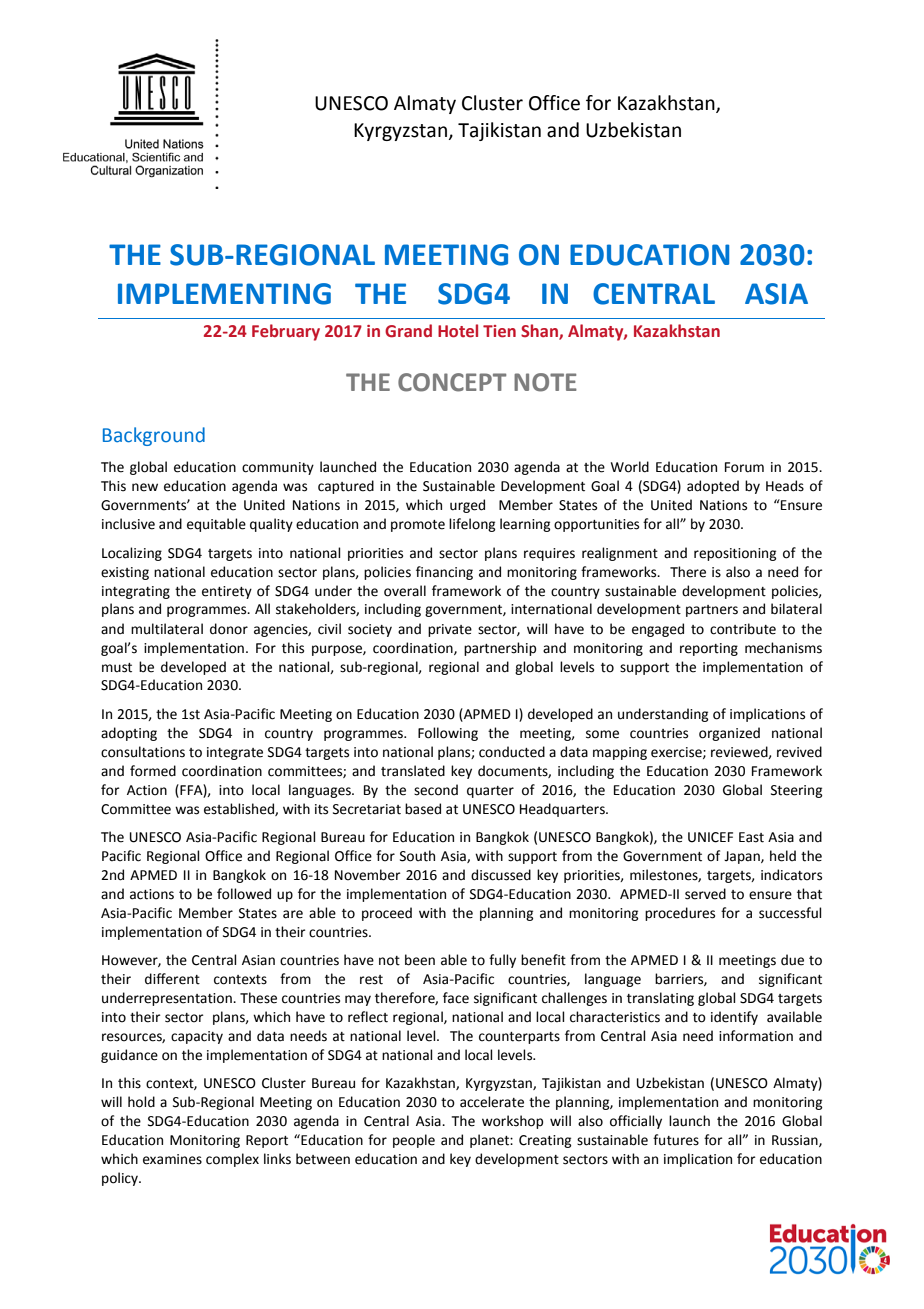 This screenshot has width=924, height=1309. I want to click on procedures, so click(680, 914).
